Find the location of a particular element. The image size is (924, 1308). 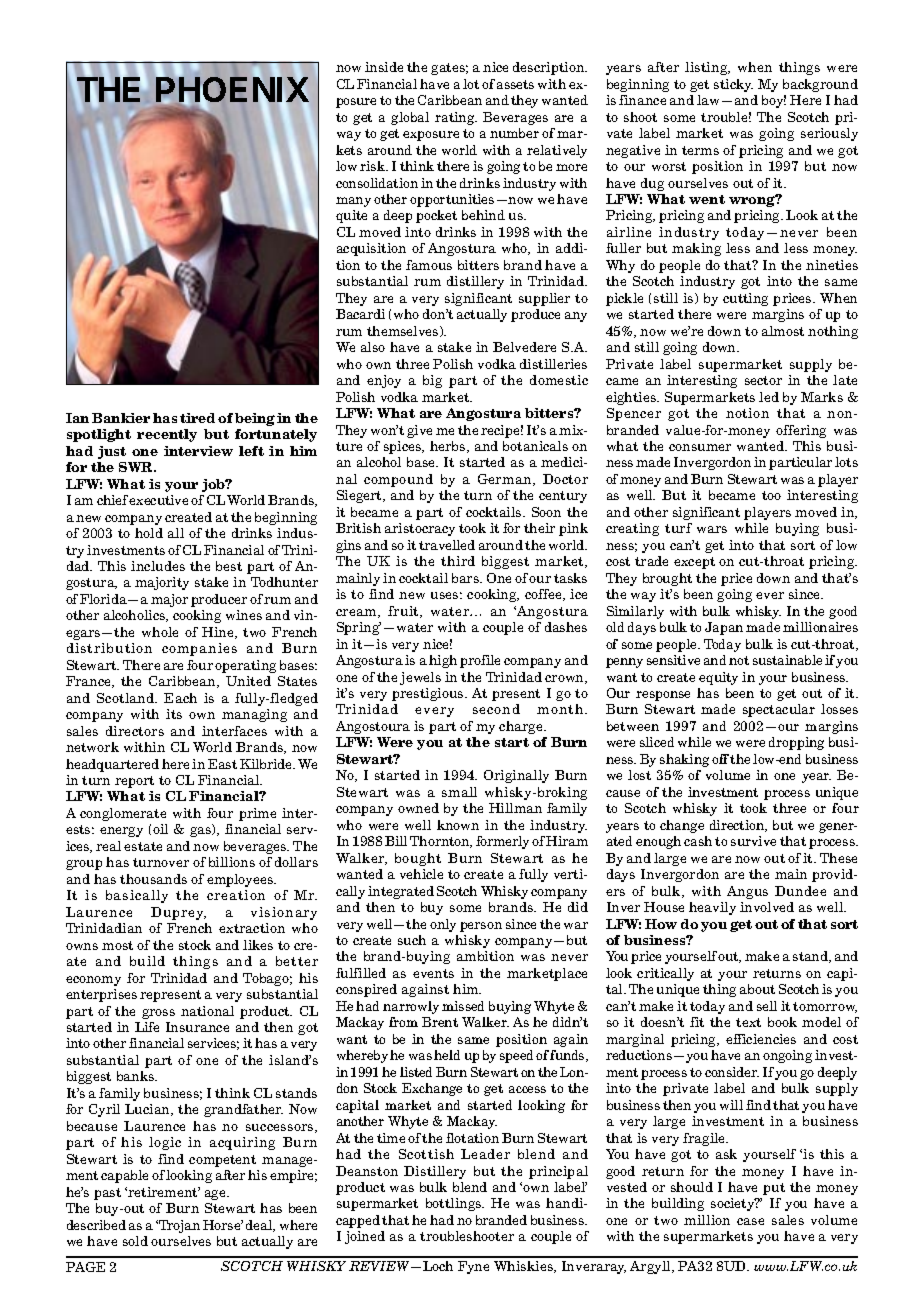

third is located at coordinates (458, 561).
